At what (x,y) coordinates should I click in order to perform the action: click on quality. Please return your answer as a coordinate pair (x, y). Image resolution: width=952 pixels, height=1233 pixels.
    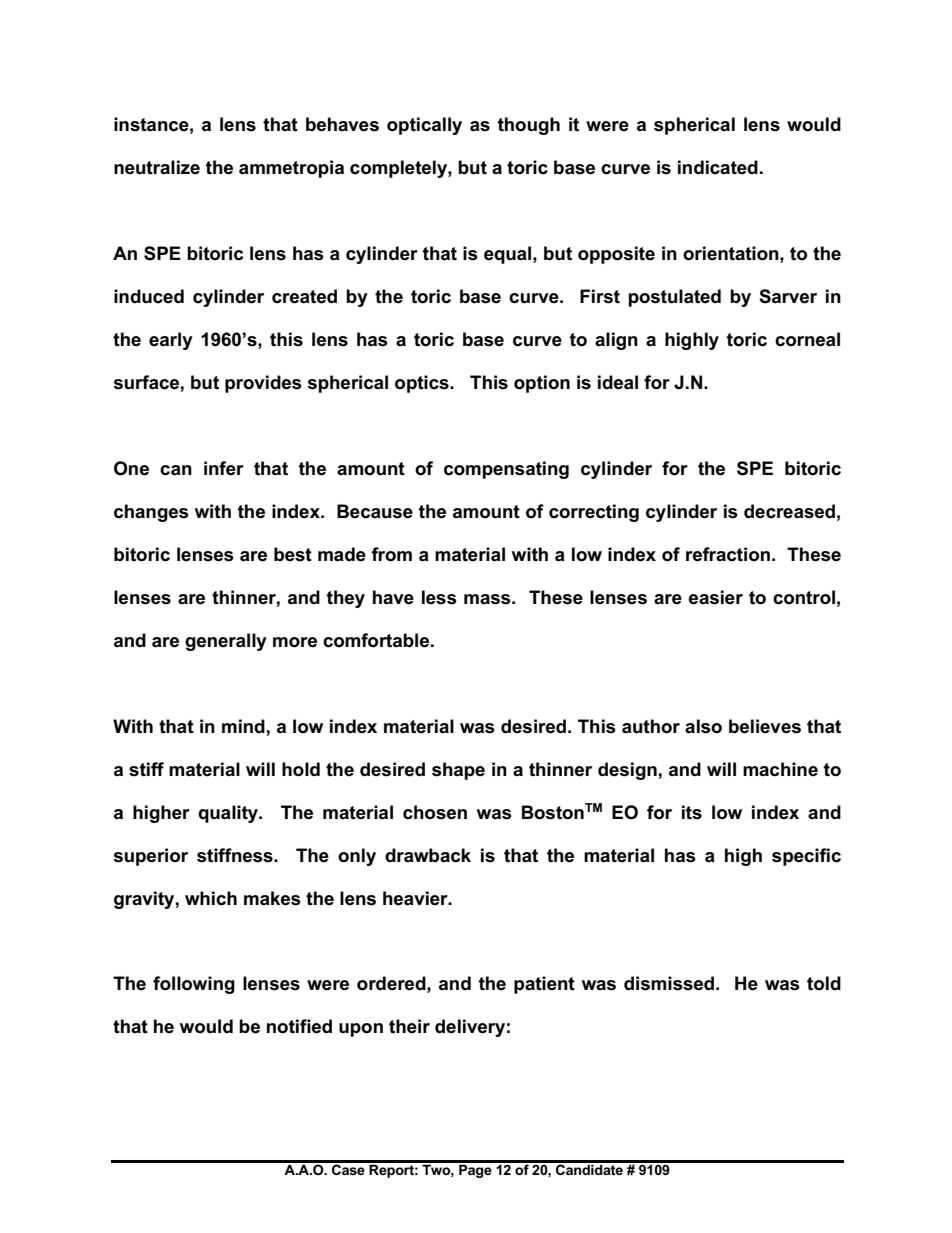
    Looking at the image, I should click on (229, 814).
